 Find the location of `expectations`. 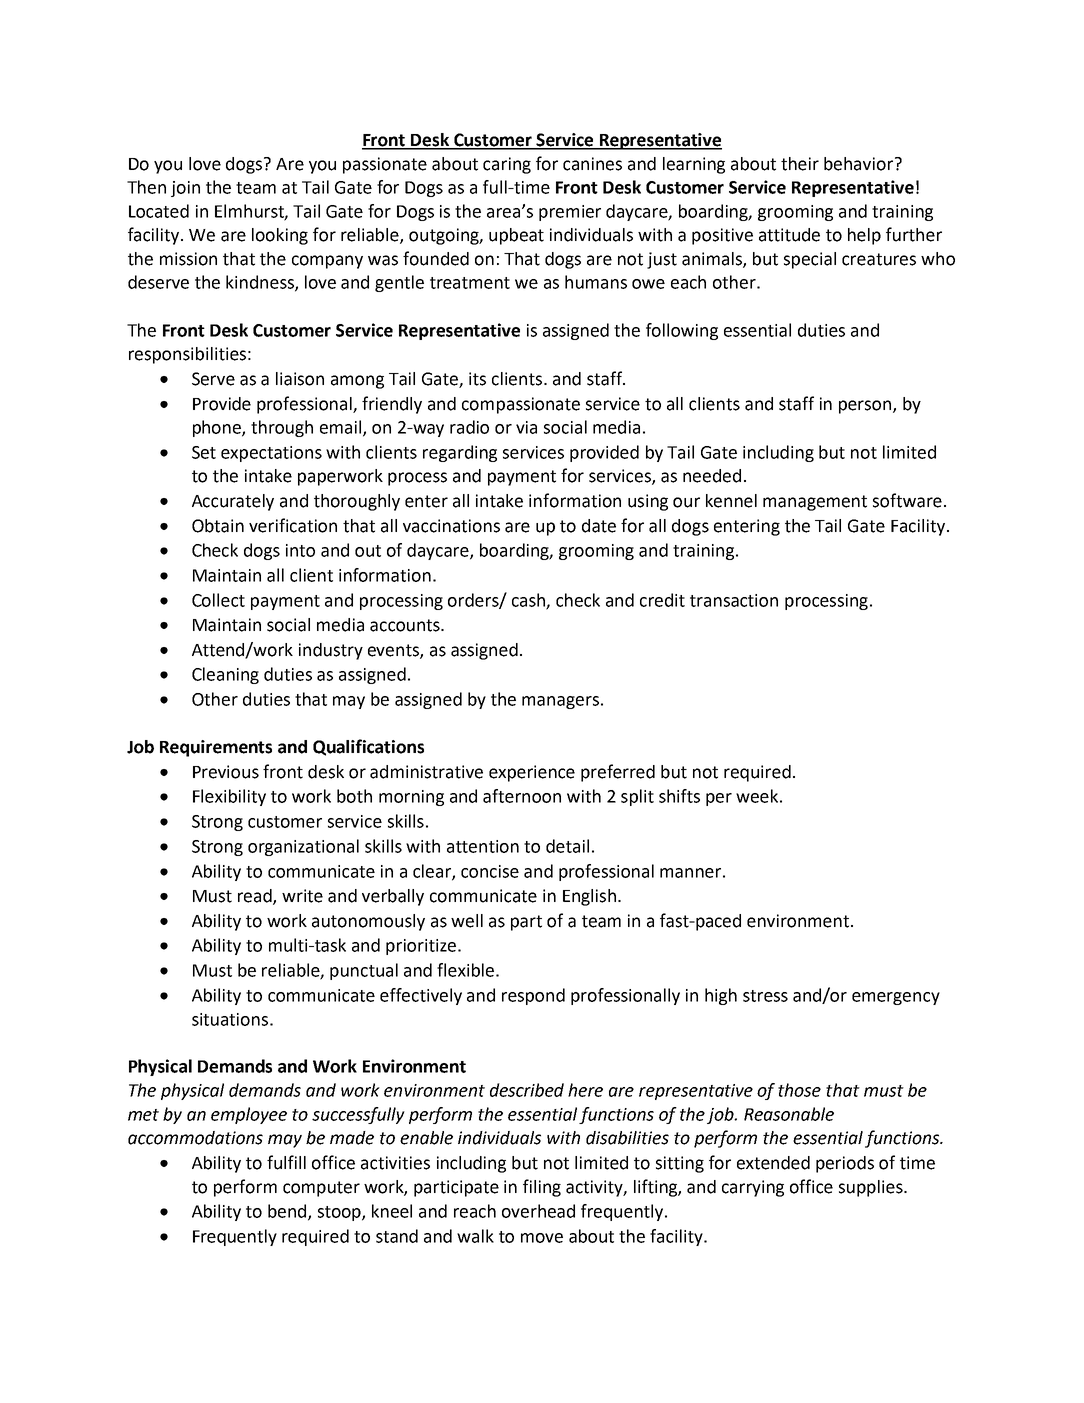

expectations is located at coordinates (271, 454).
